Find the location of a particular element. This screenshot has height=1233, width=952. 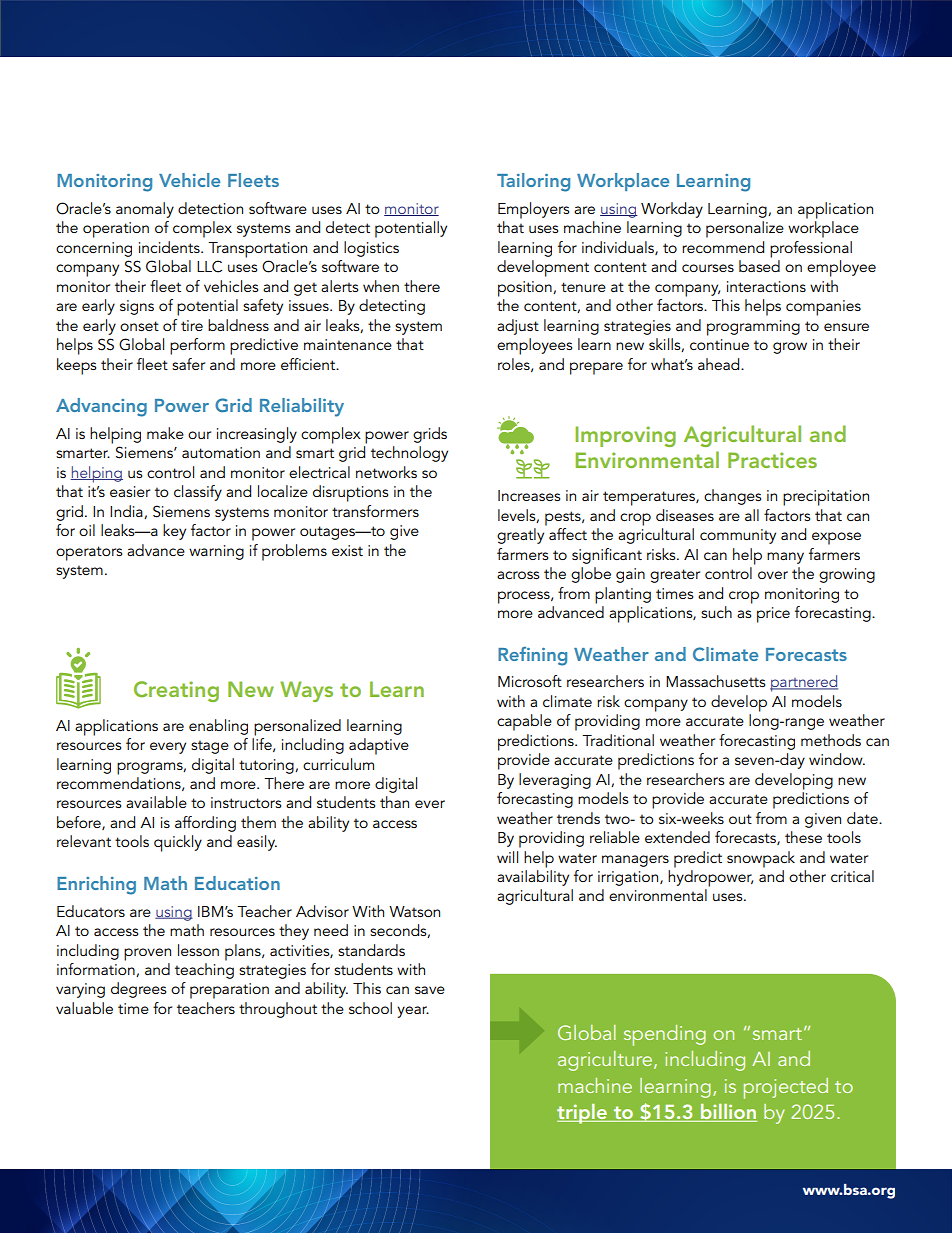

valuable is located at coordinates (84, 1008).
